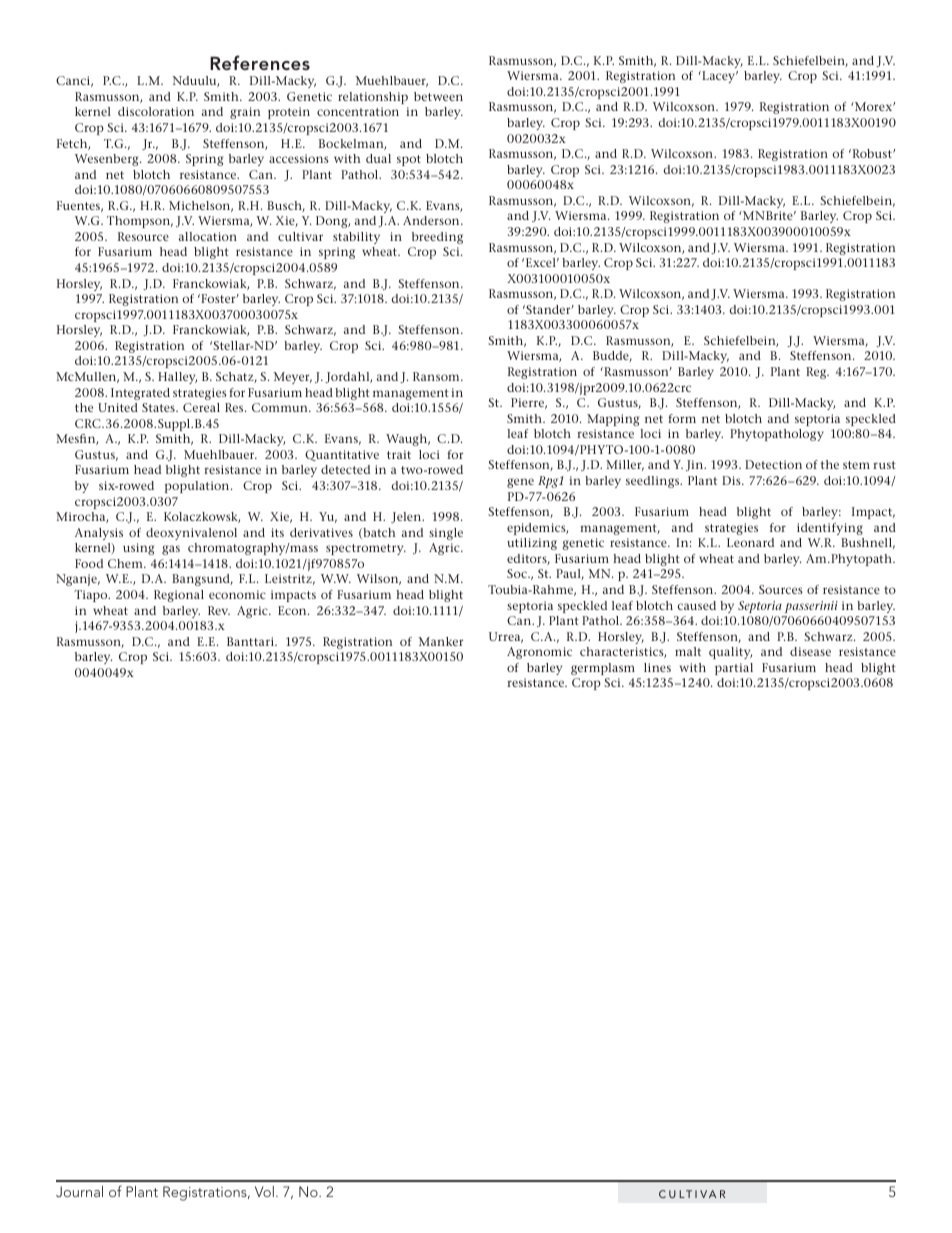 This screenshot has width=952, height=1233. I want to click on disease, so click(810, 651).
